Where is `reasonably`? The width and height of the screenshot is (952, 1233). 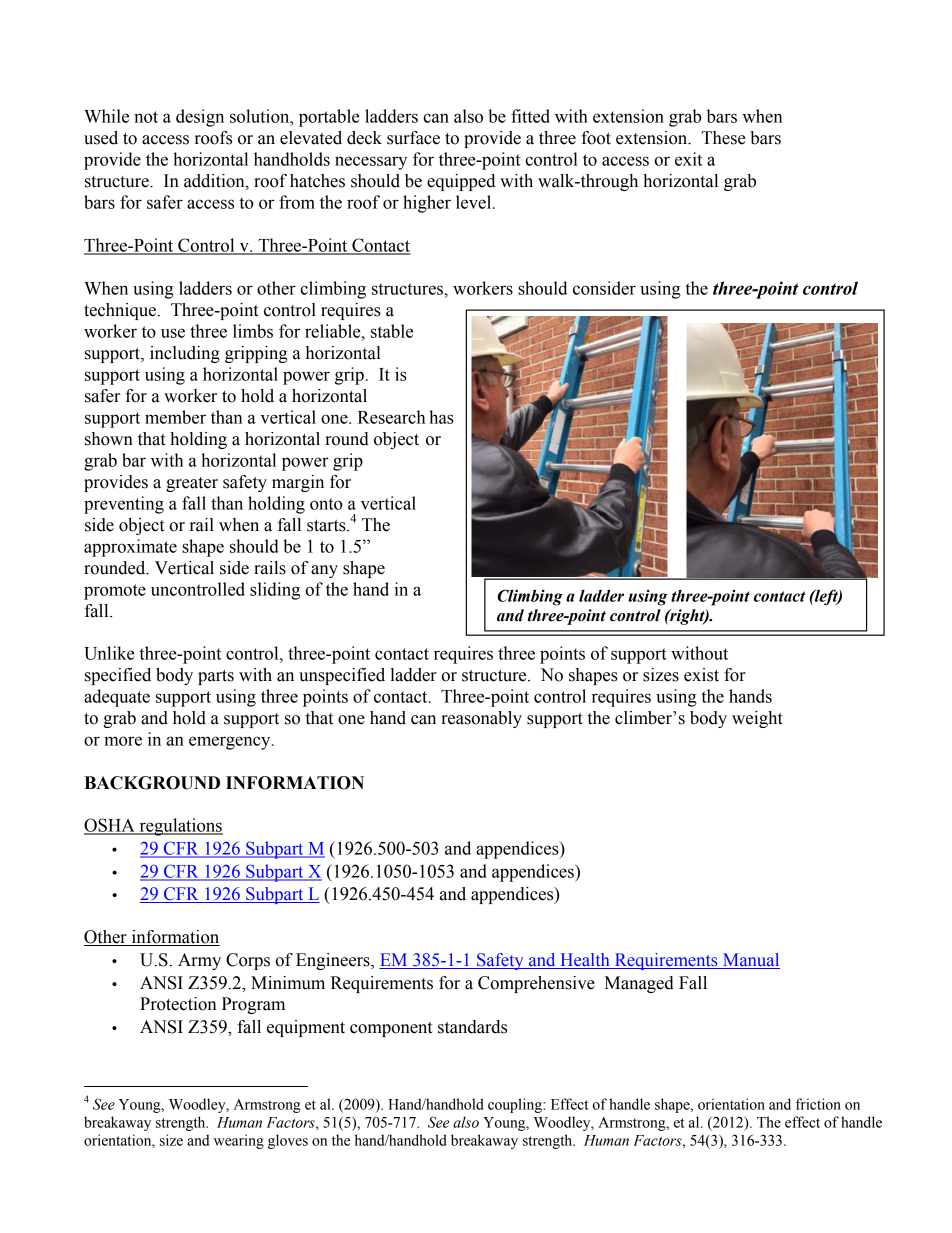 reasonably is located at coordinates (481, 719).
